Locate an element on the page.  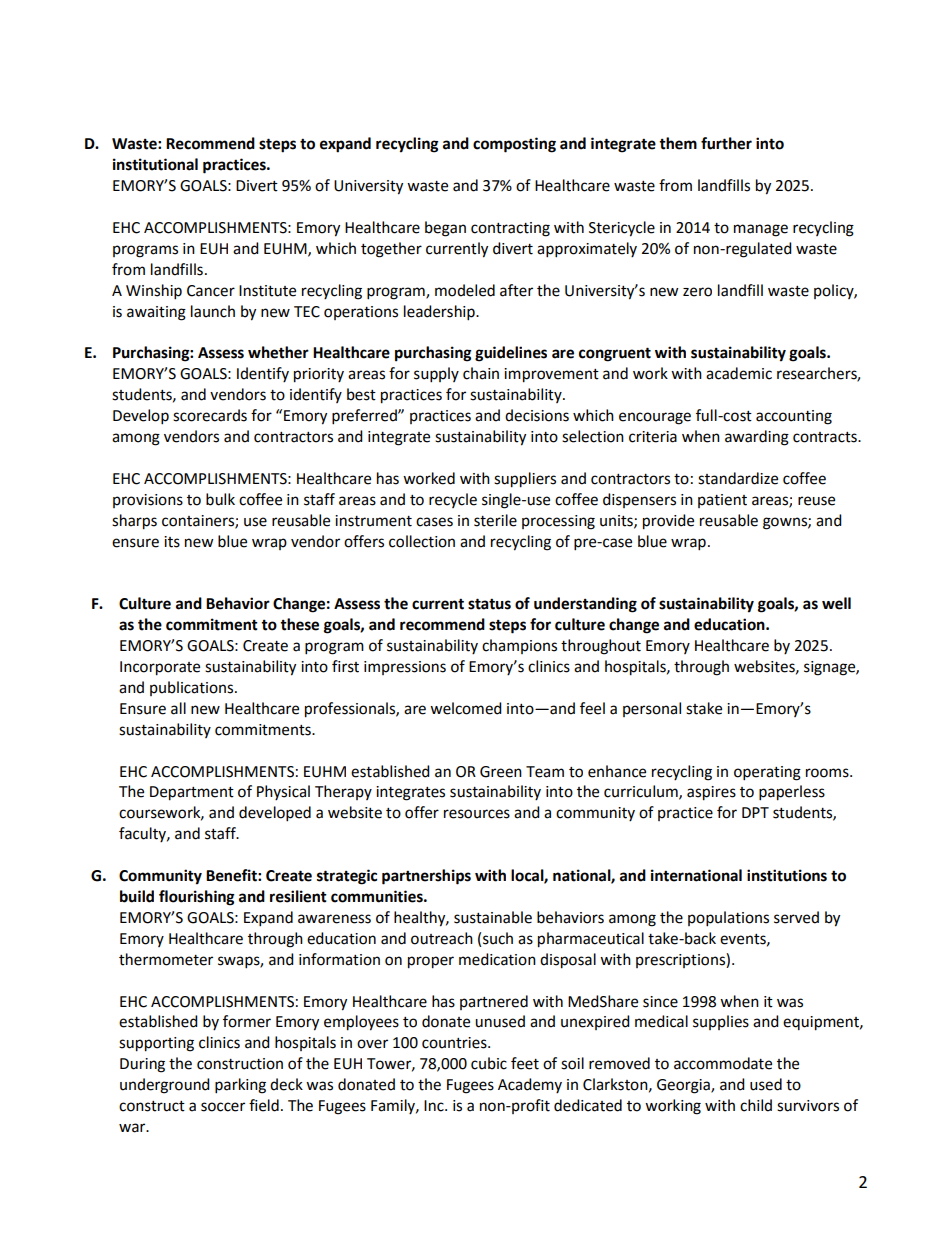
further is located at coordinates (726, 143).
